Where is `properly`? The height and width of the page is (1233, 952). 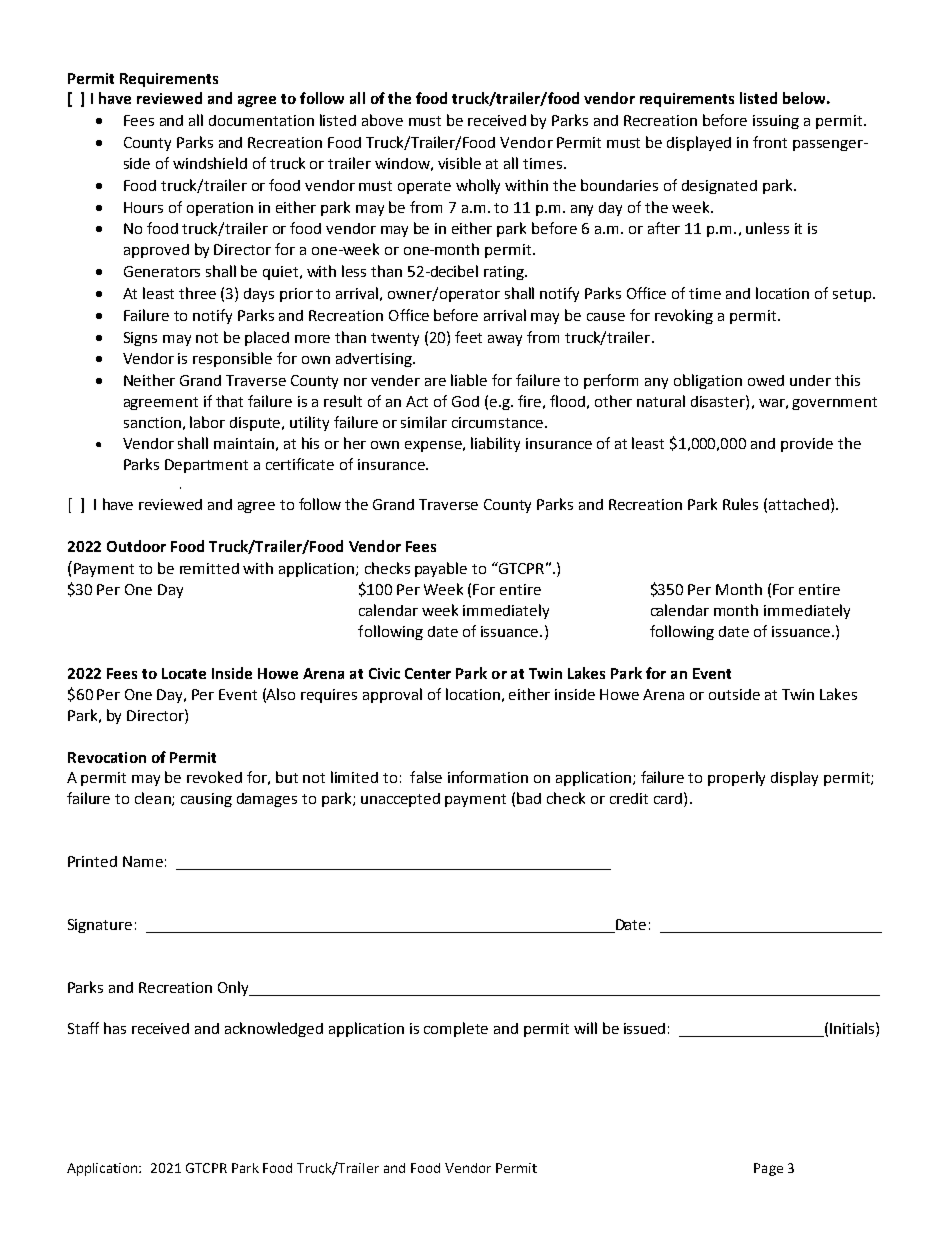 properly is located at coordinates (736, 778).
